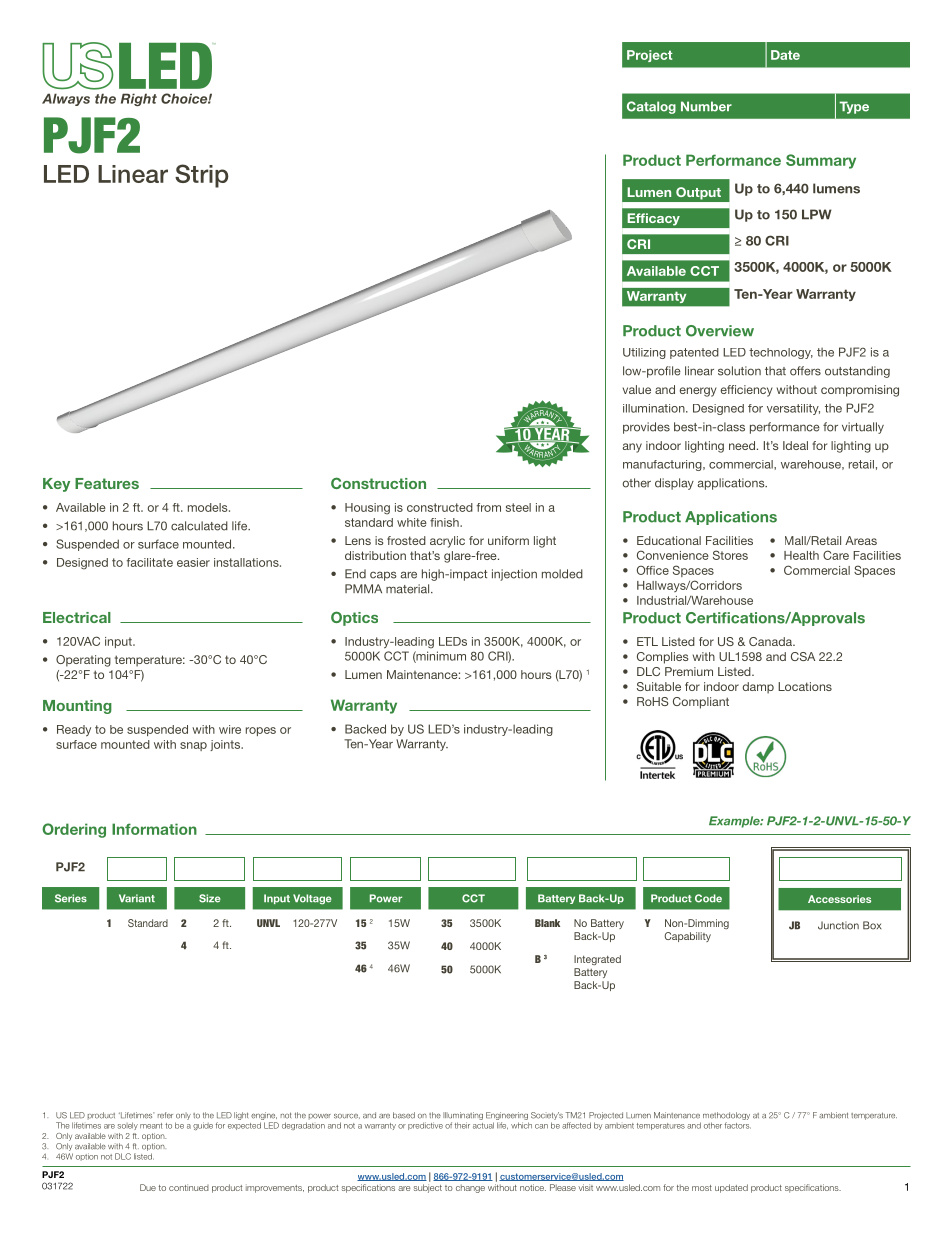  I want to click on Utilizing, so click(644, 353).
